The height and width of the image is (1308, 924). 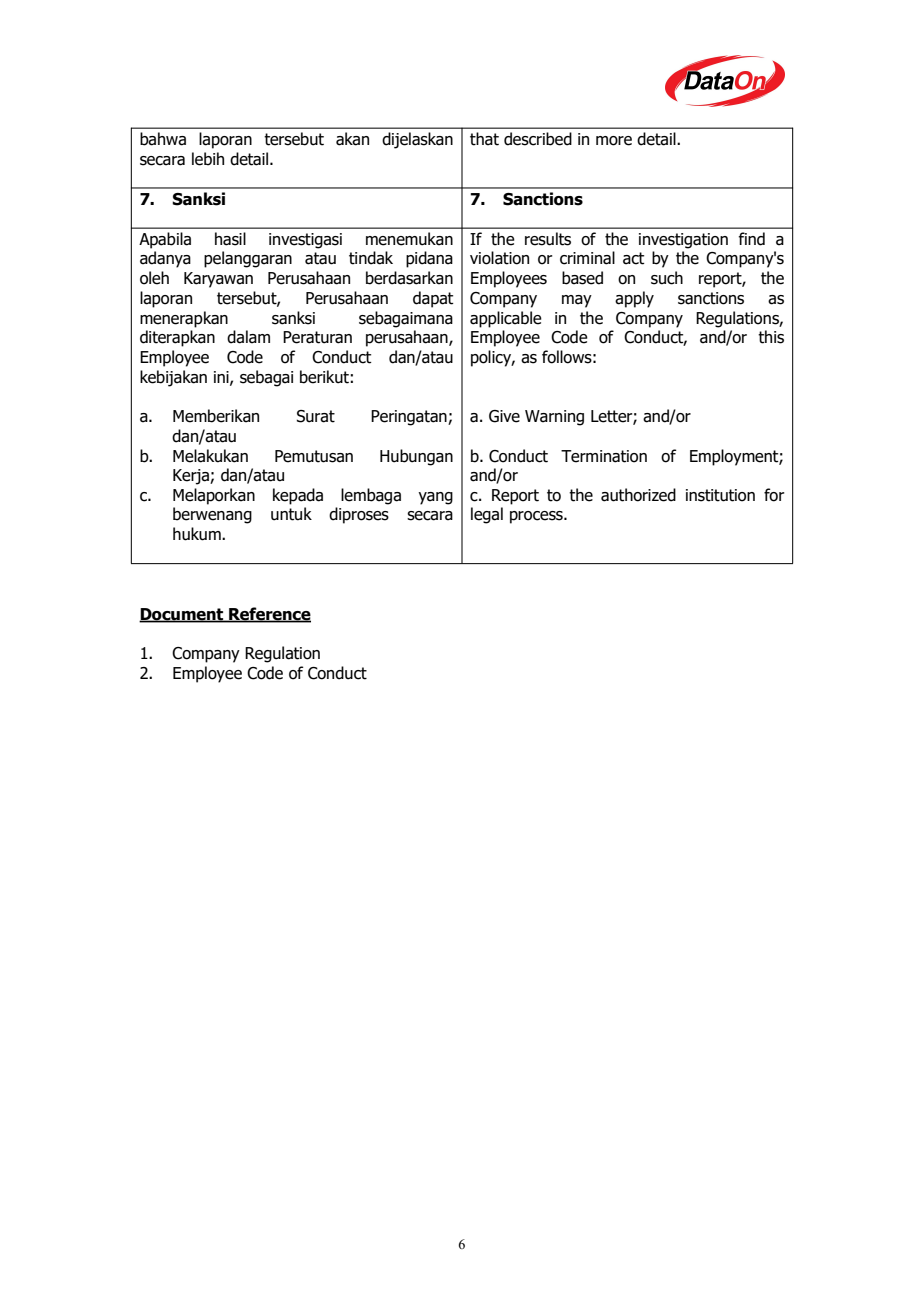 What do you see at coordinates (248, 337) in the image?
I see `dalam` at bounding box center [248, 337].
